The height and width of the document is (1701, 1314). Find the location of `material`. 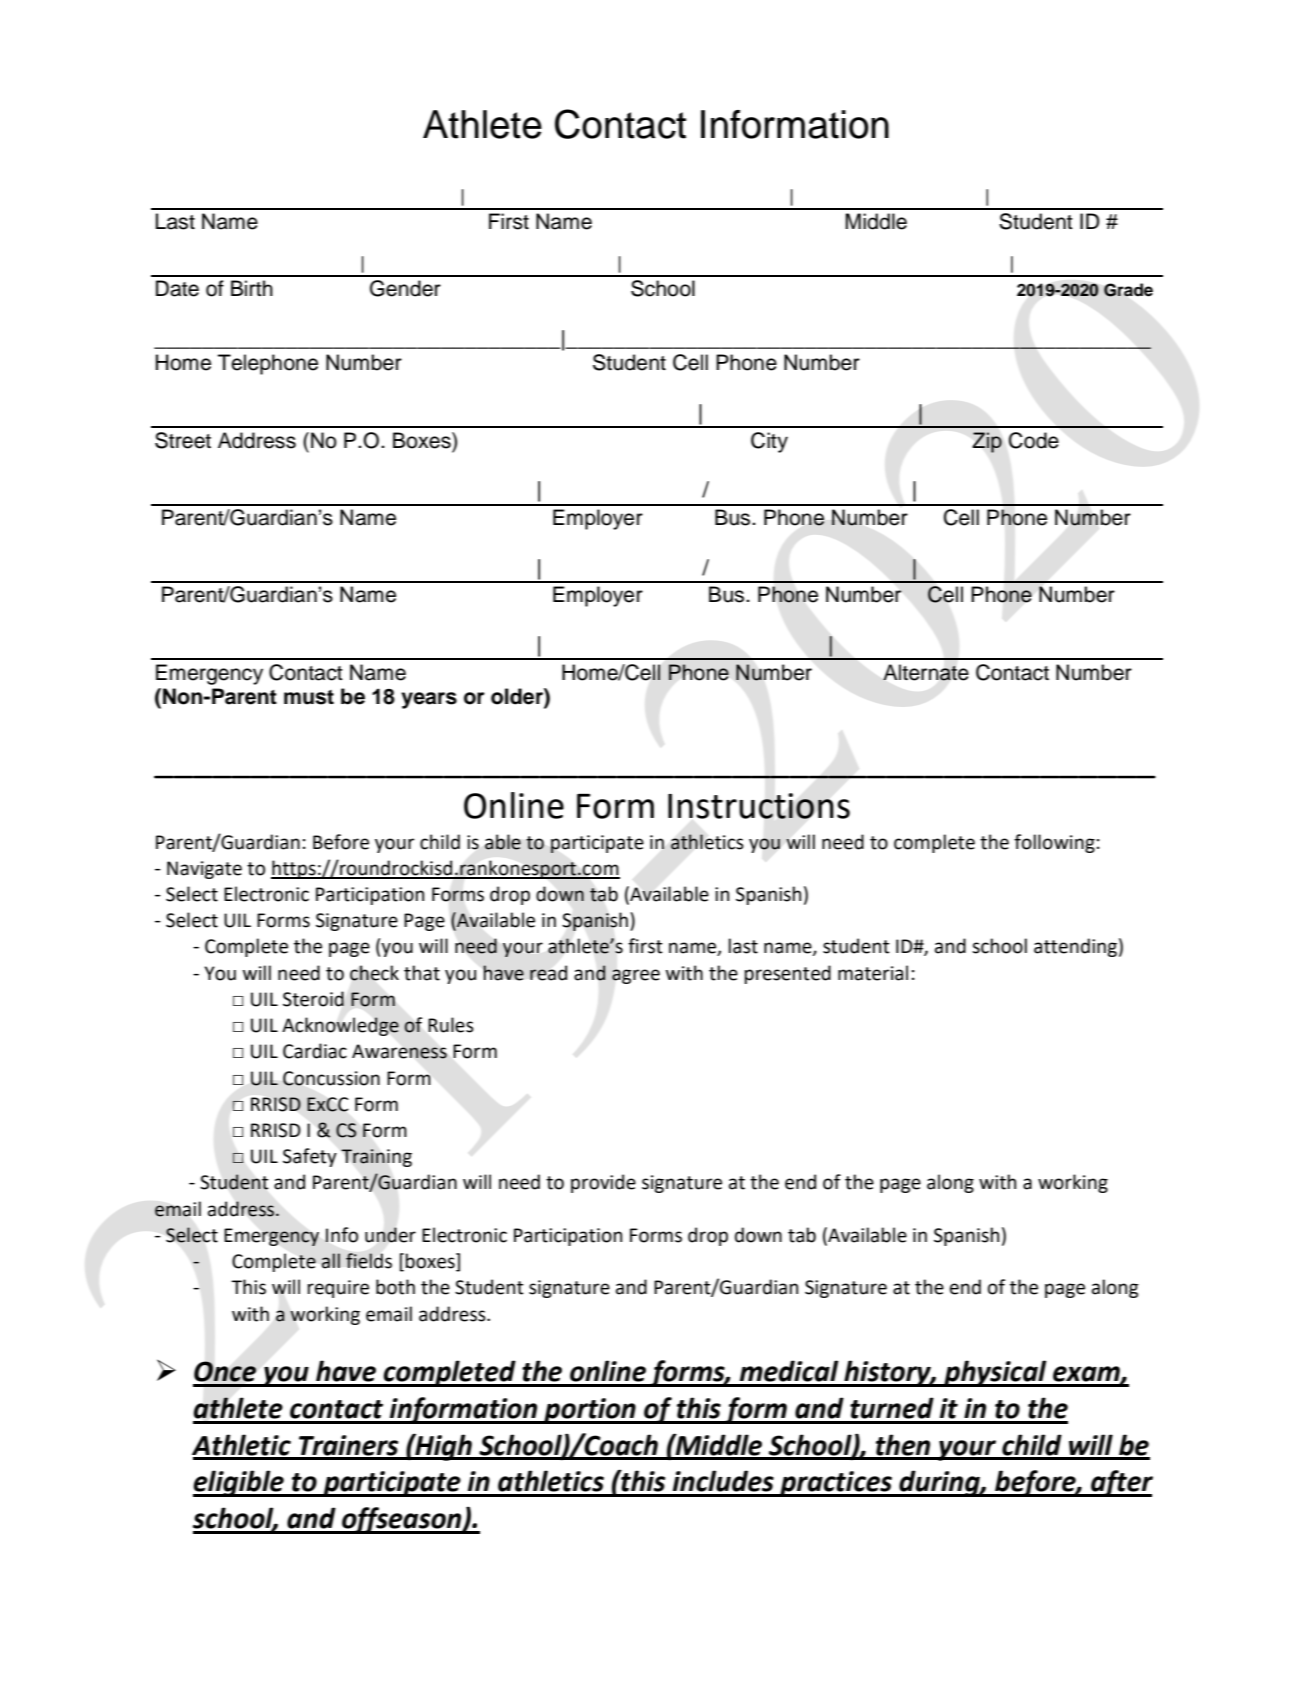

material is located at coordinates (873, 973).
